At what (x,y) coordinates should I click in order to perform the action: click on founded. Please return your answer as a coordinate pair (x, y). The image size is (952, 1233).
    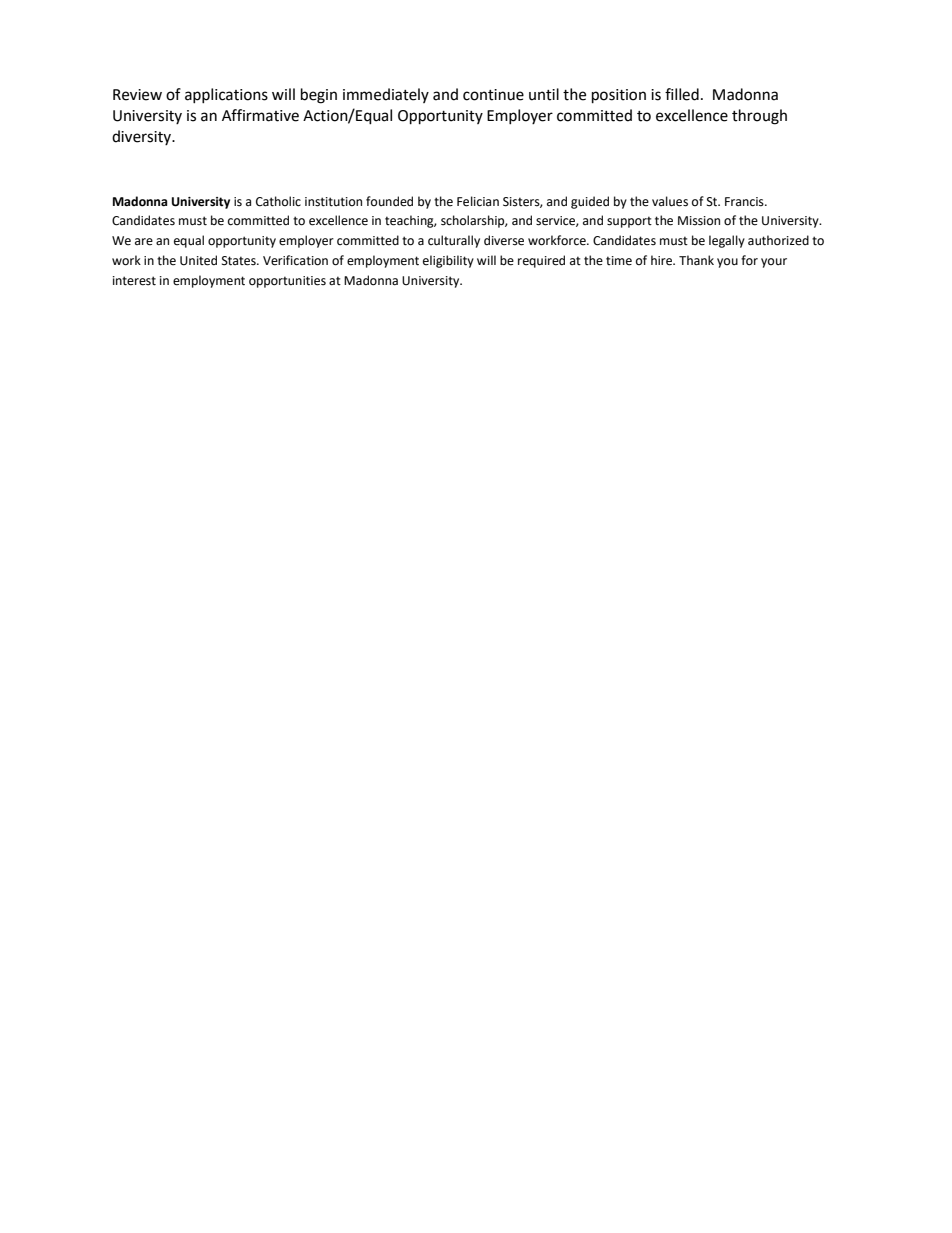
    Looking at the image, I should click on (389, 201).
